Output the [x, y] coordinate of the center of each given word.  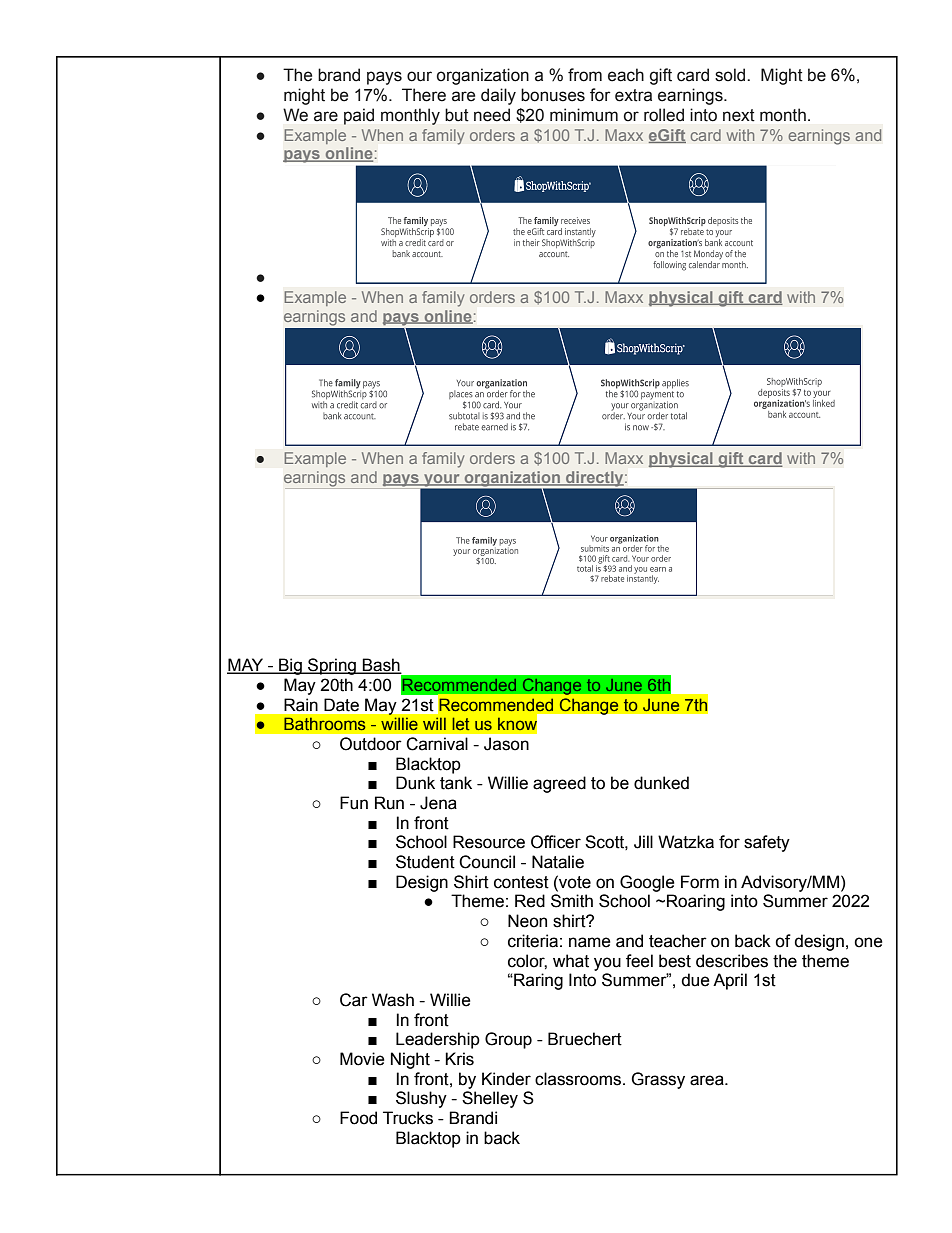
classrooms [578, 1079]
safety [767, 843]
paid [359, 116]
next [739, 115]
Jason [506, 744]
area [708, 1080]
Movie [362, 1059]
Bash [381, 666]
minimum [584, 115]
